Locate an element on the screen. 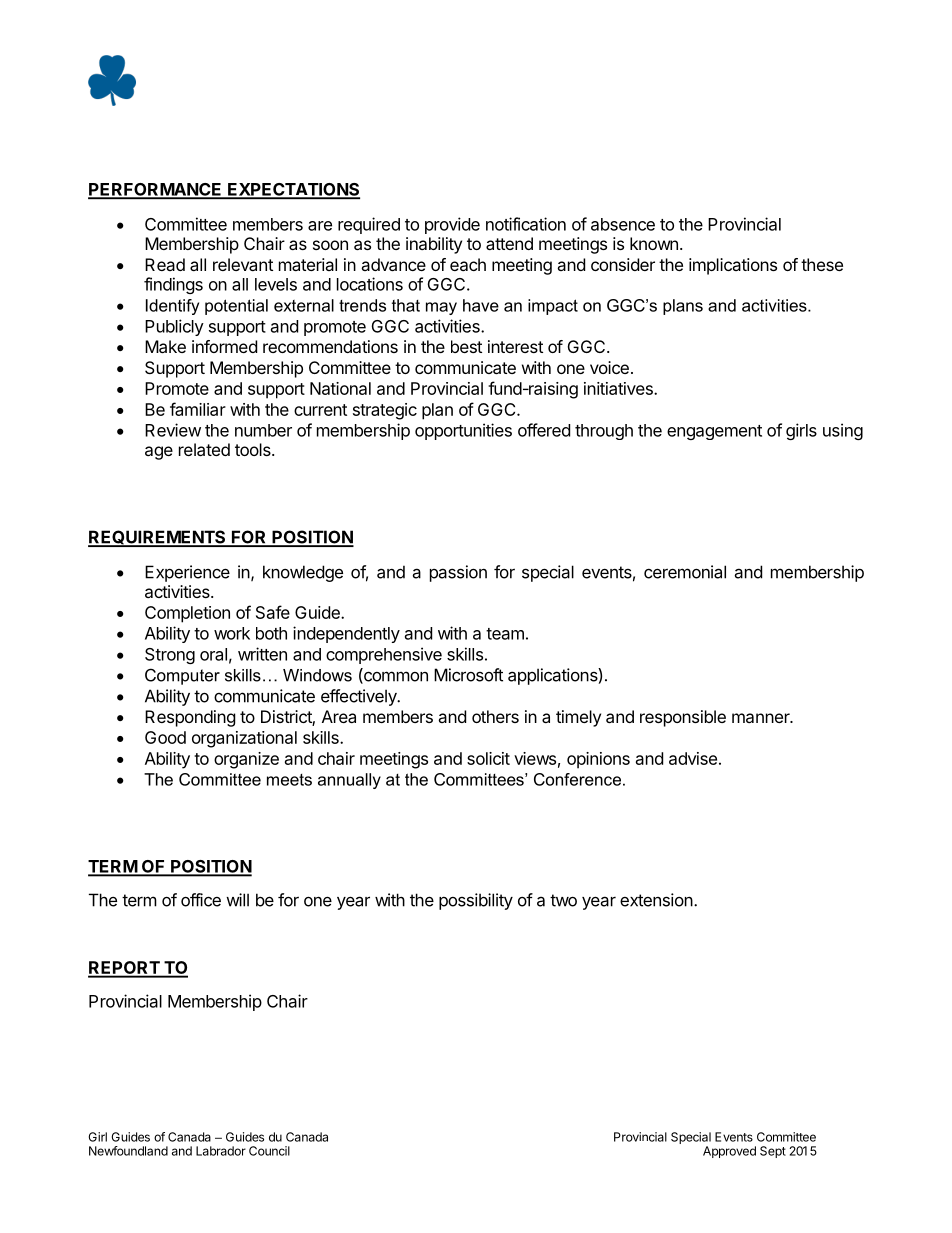  engagement is located at coordinates (714, 432).
